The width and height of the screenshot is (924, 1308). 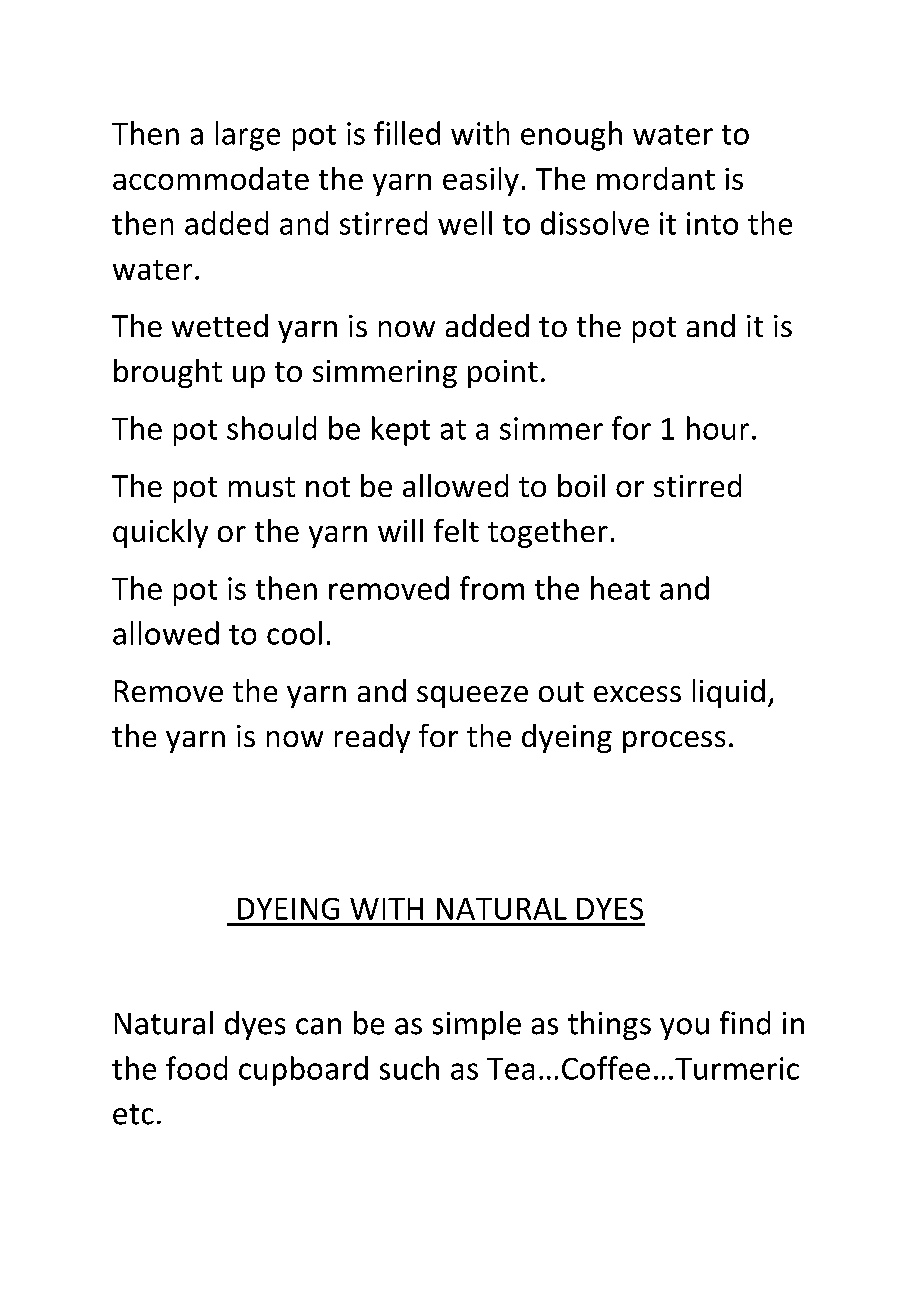 I want to click on heat, so click(x=620, y=588).
